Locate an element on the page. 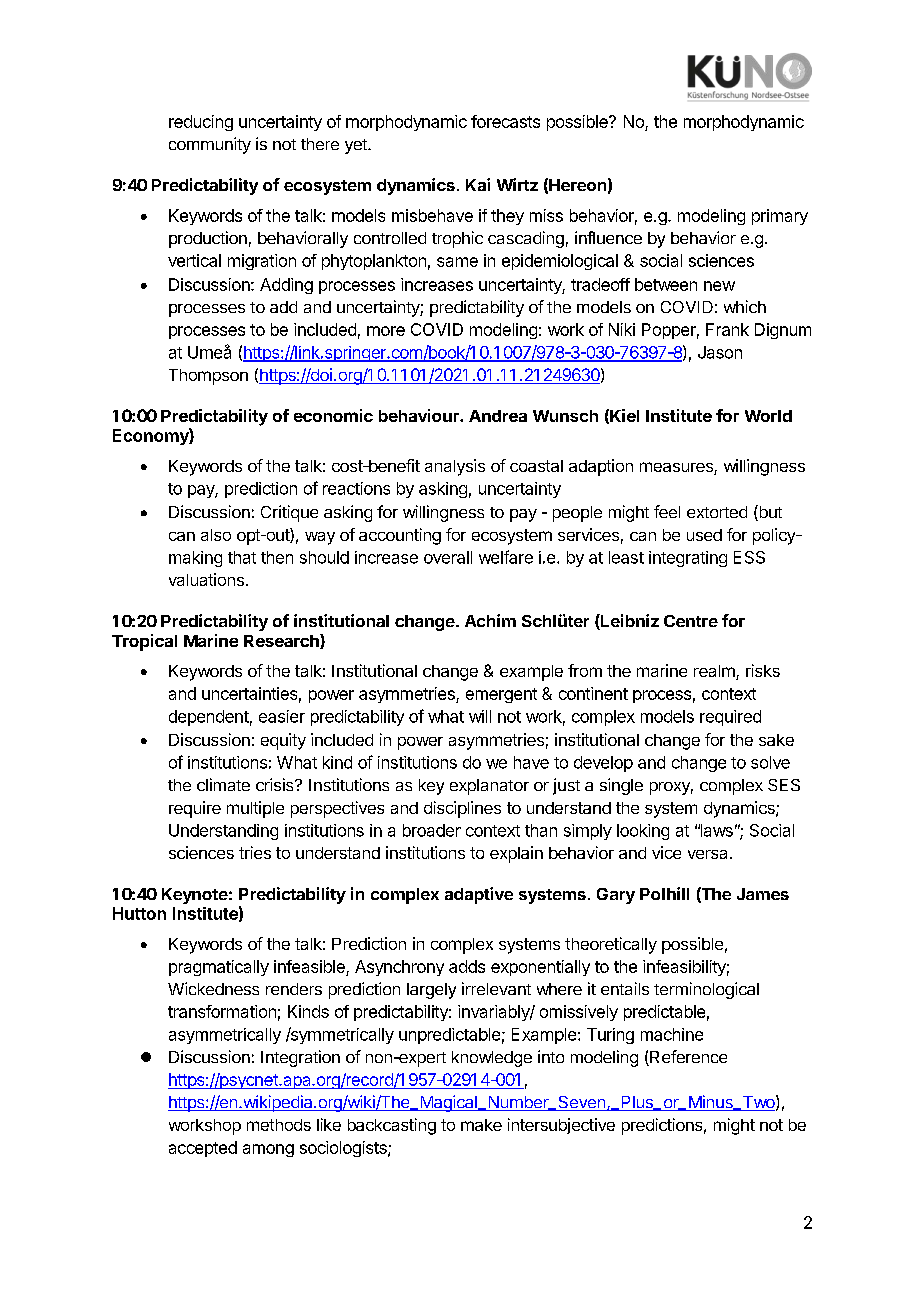 Image resolution: width=924 pixels, height=1308 pixels. Kai is located at coordinates (478, 184).
